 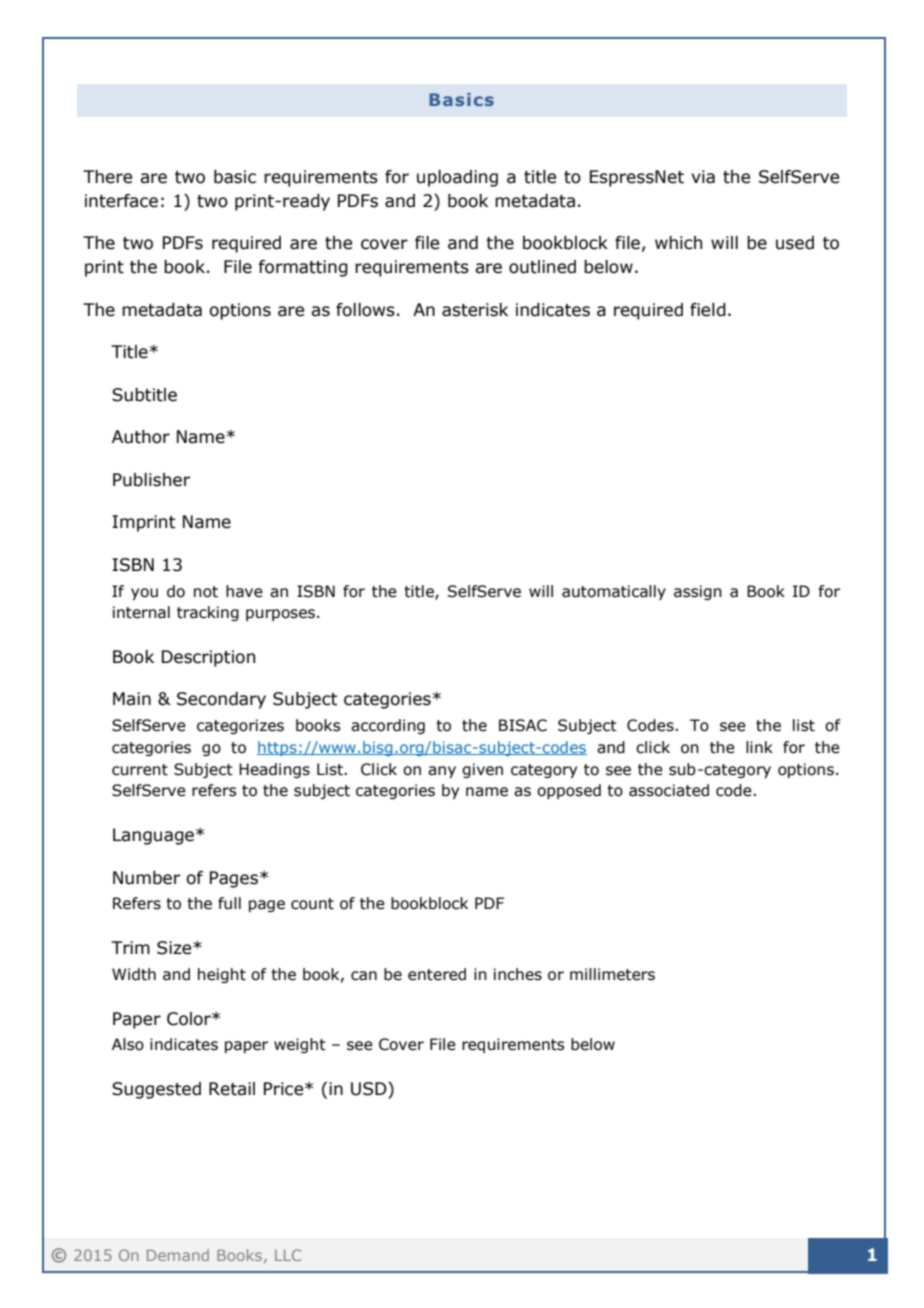 What do you see at coordinates (288, 1255) in the page?
I see `LLC` at bounding box center [288, 1255].
